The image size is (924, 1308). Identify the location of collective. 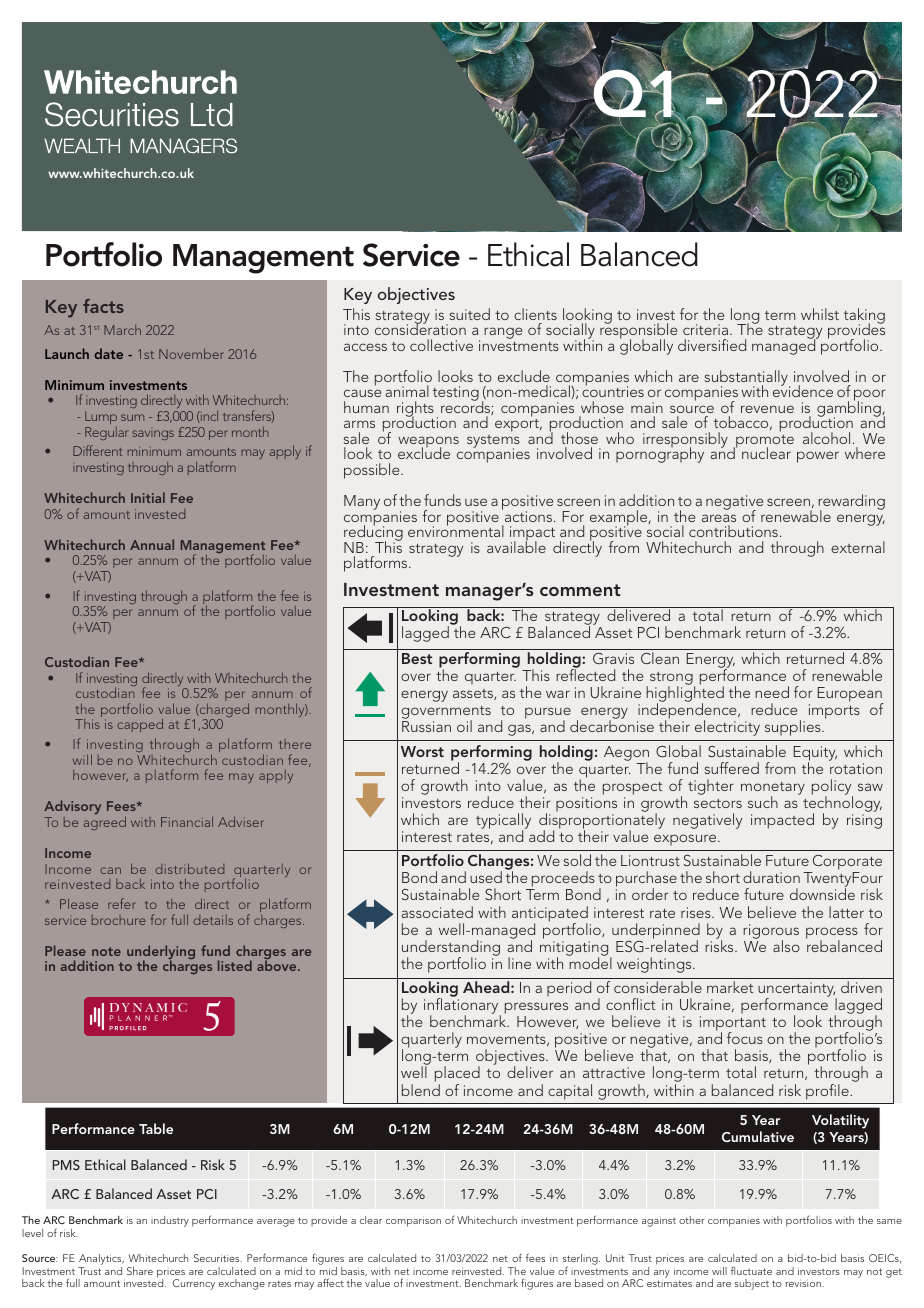
(441, 345).
